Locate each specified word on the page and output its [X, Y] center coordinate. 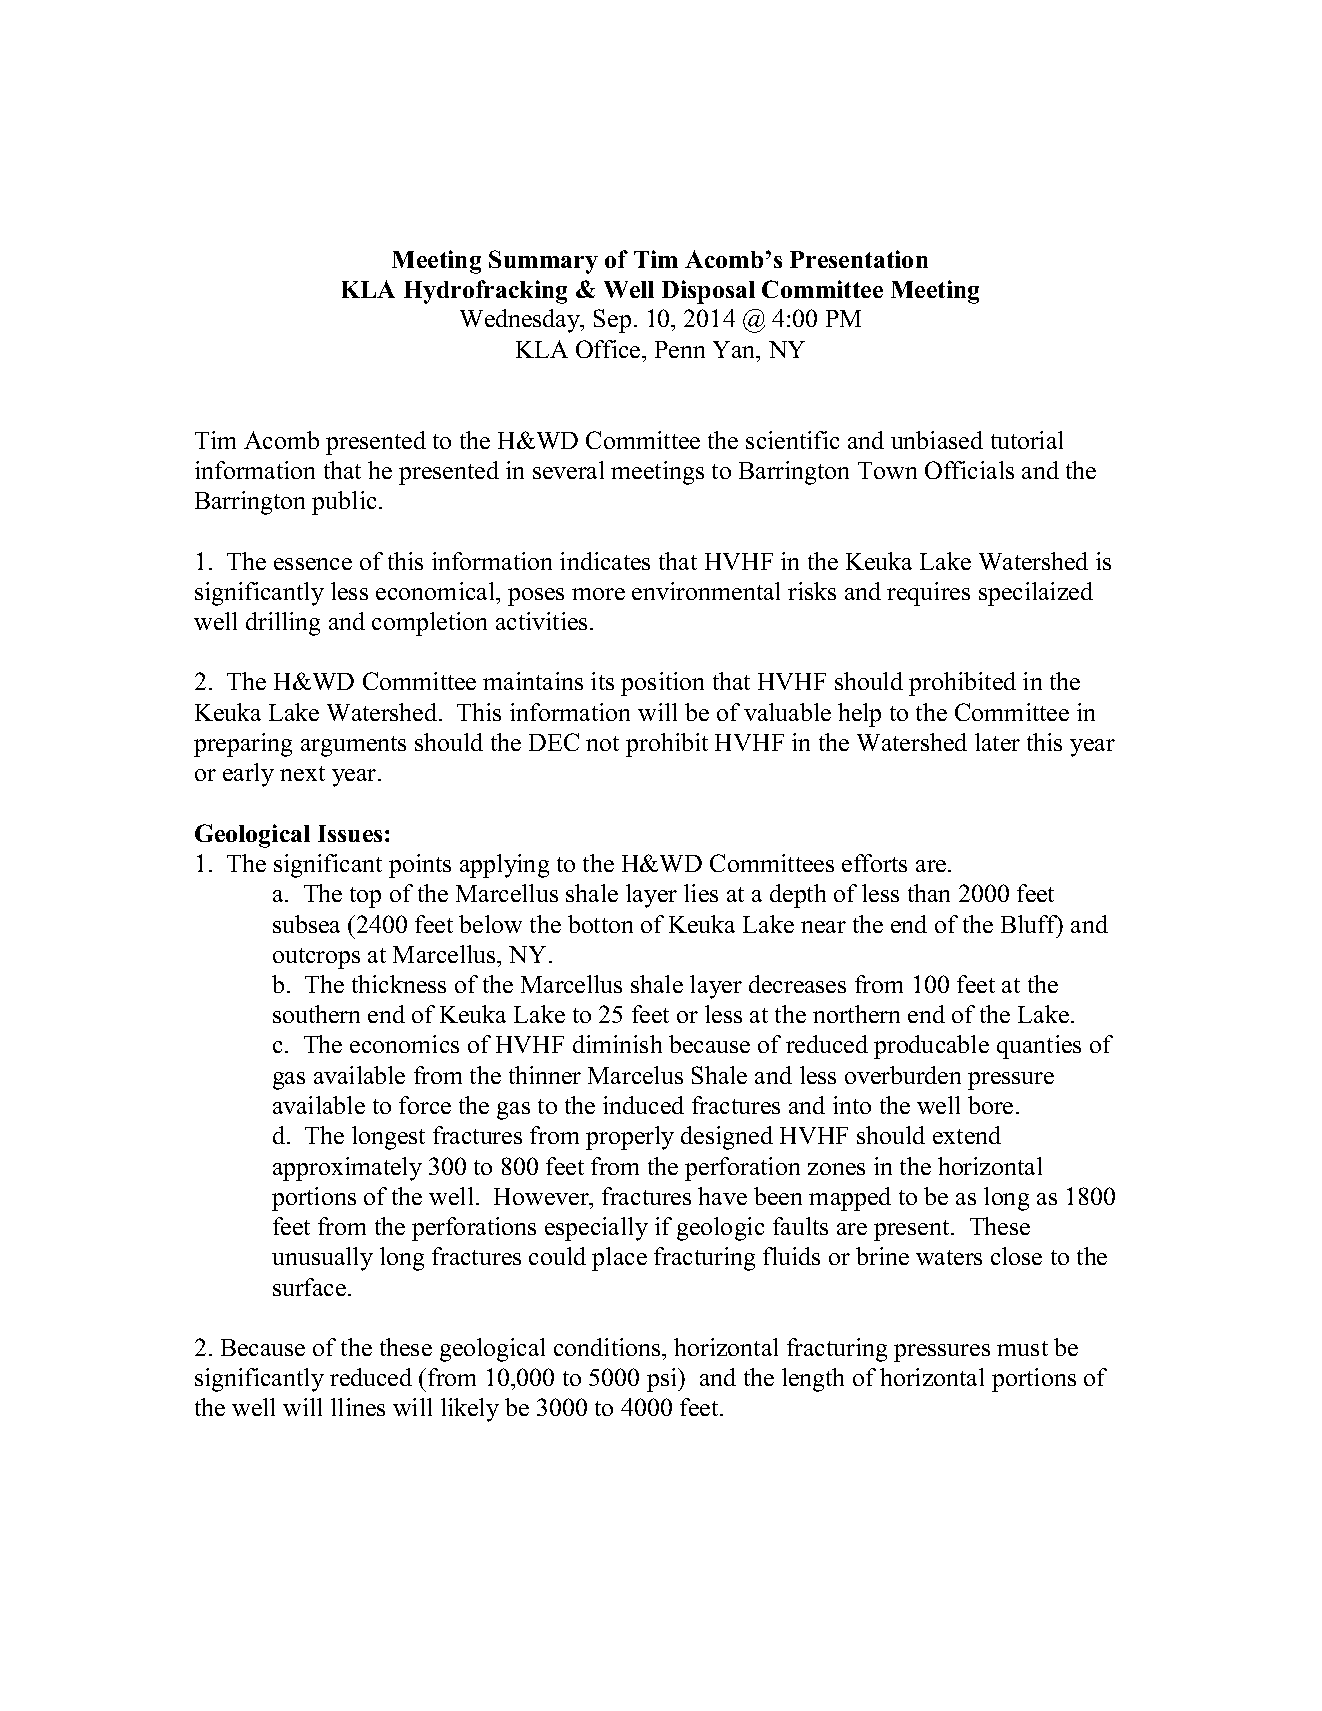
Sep [612, 321]
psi [663, 1380]
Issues [350, 833]
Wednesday [521, 321]
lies [701, 893]
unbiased [937, 440]
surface [311, 1287]
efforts [874, 863]
